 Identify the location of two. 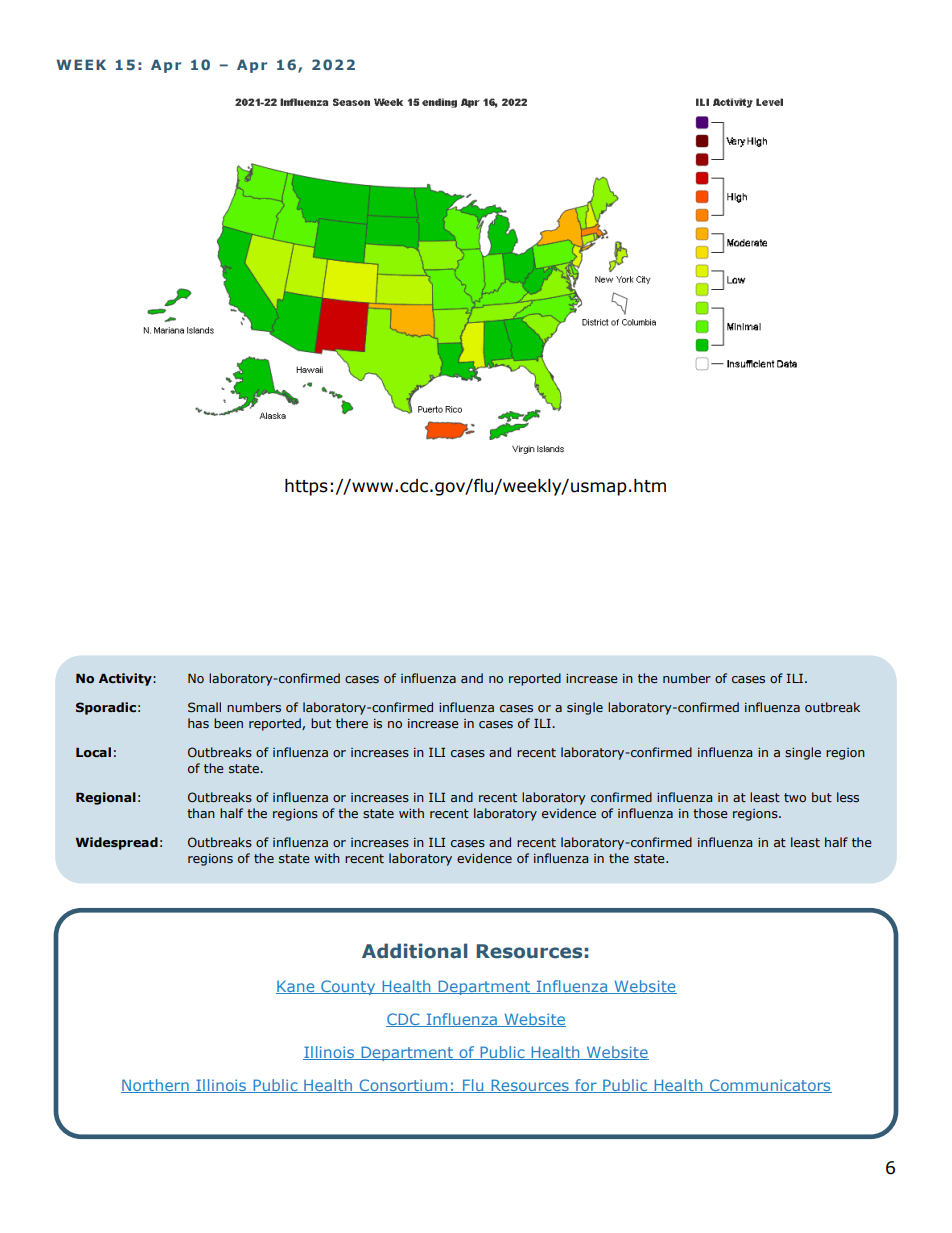
(795, 797).
